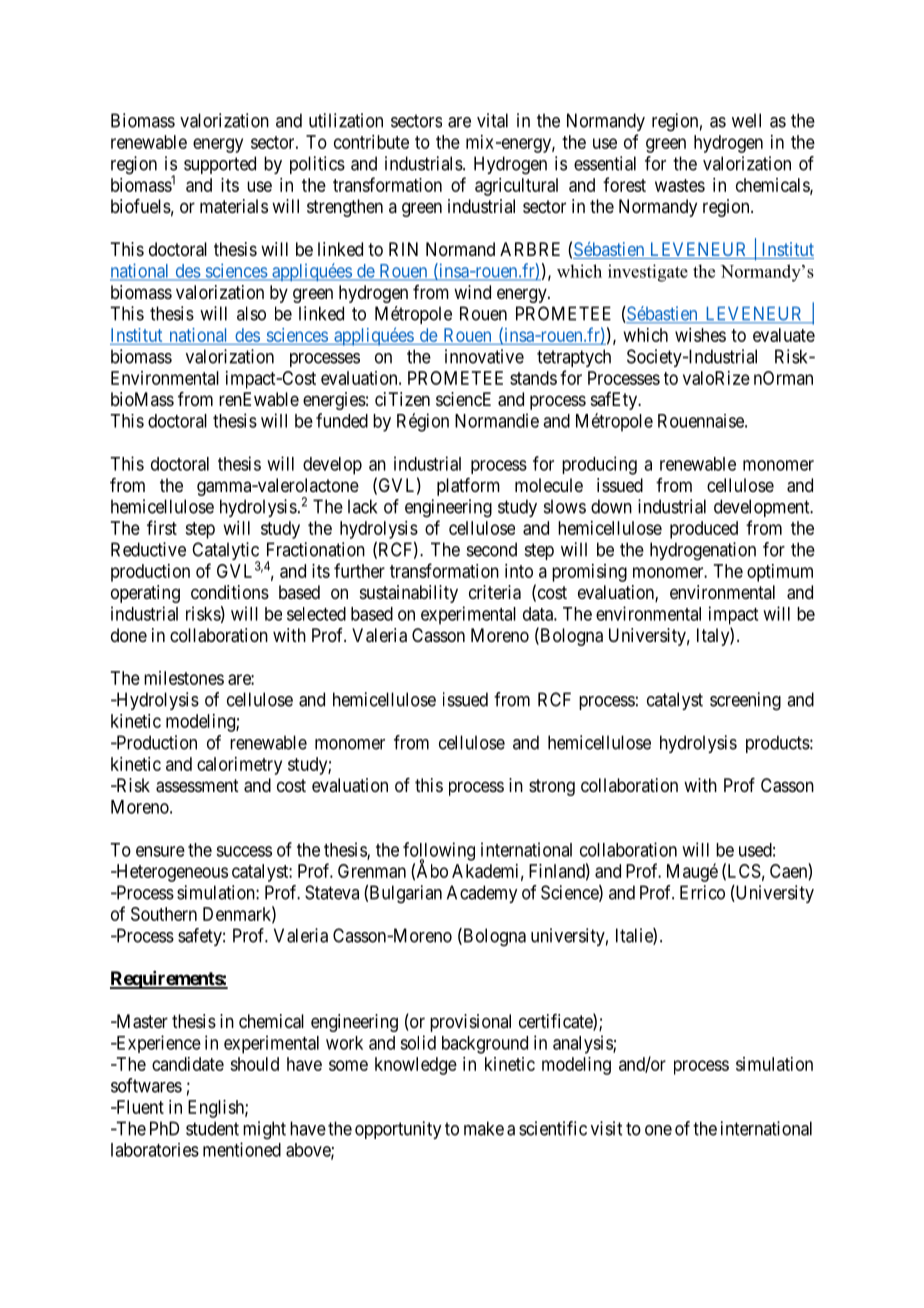 The width and height of the page is (924, 1308). Describe the element at coordinates (220, 165) in the page. I see `supported` at that location.
